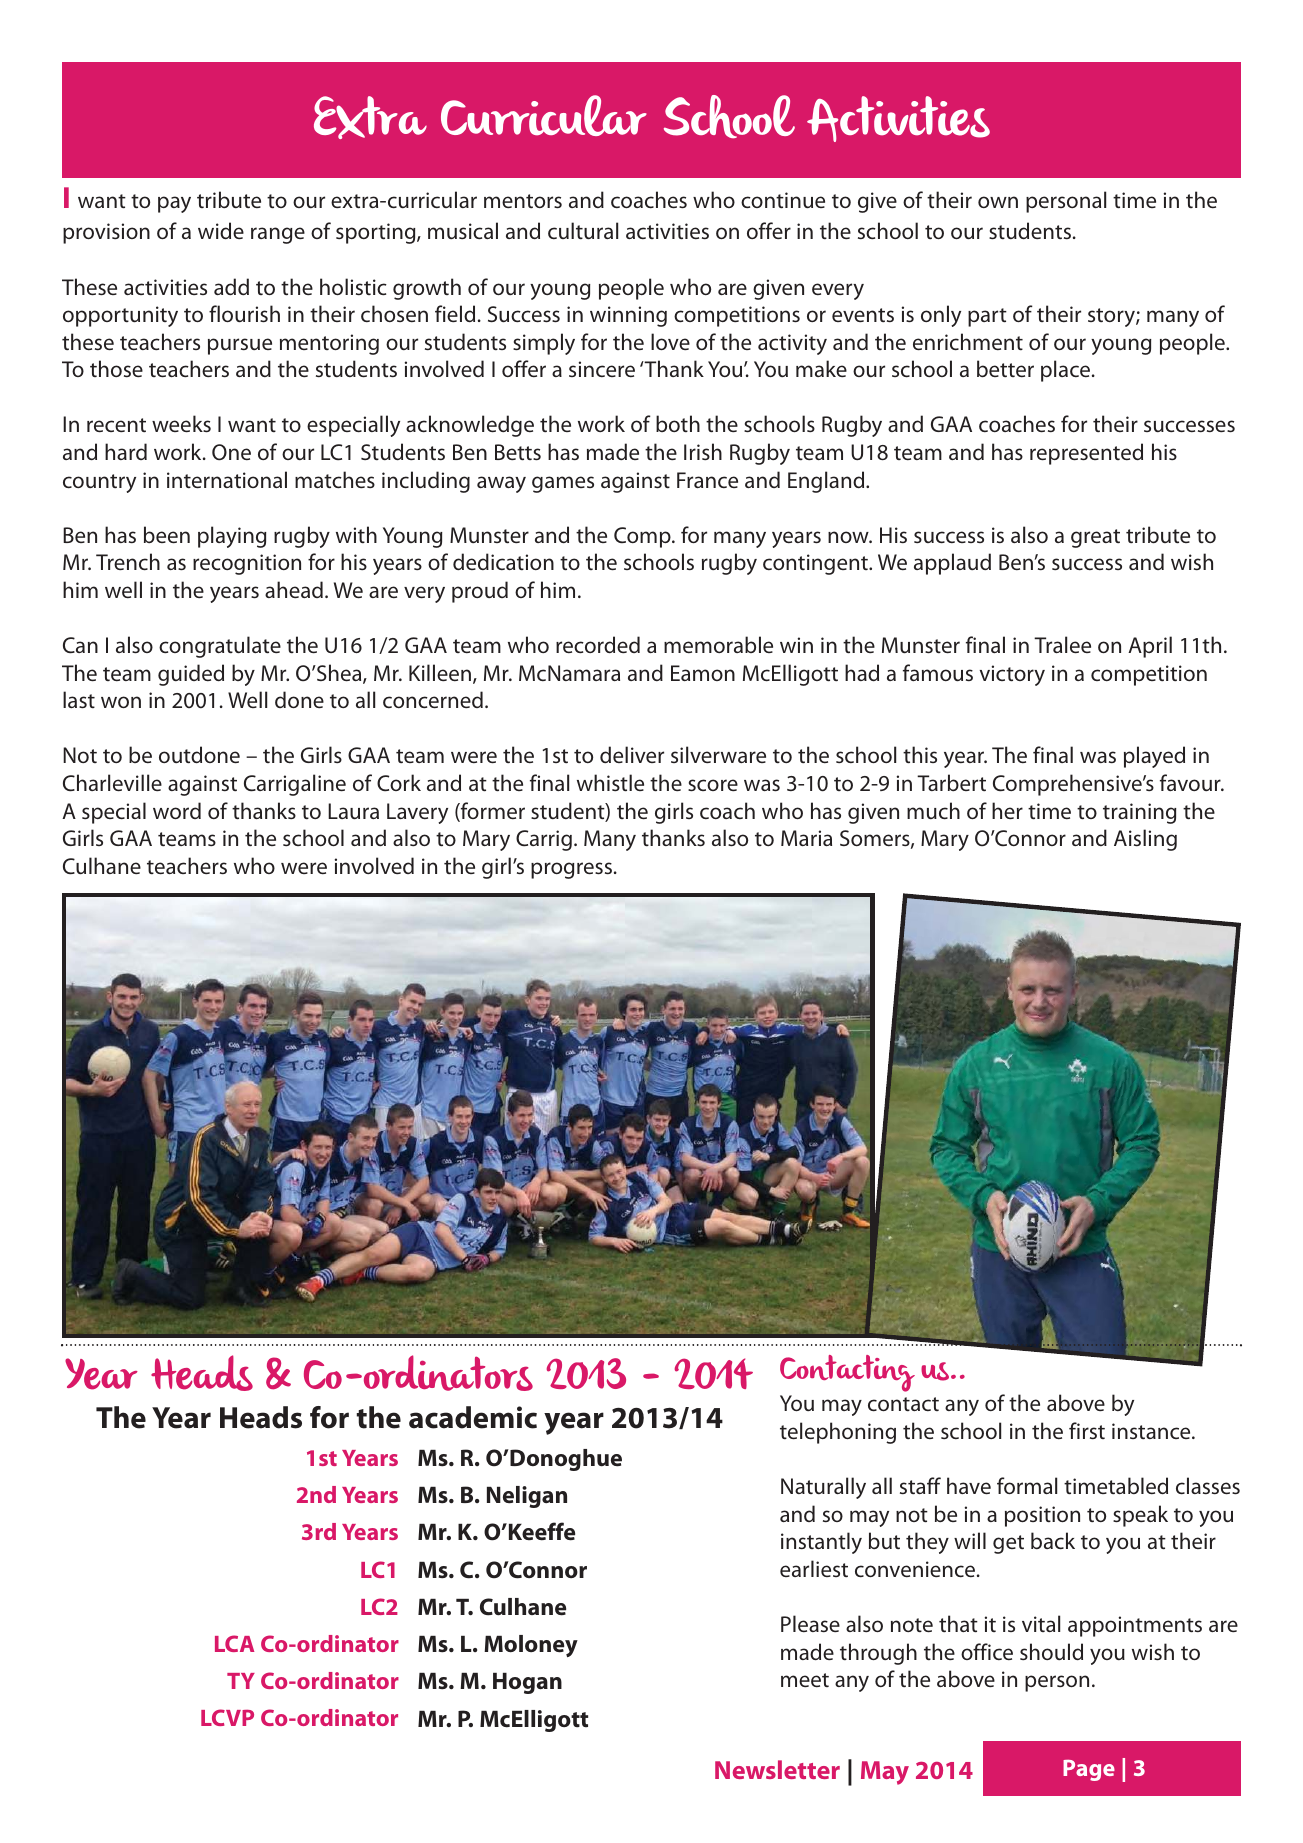  I want to click on word, so click(177, 810).
